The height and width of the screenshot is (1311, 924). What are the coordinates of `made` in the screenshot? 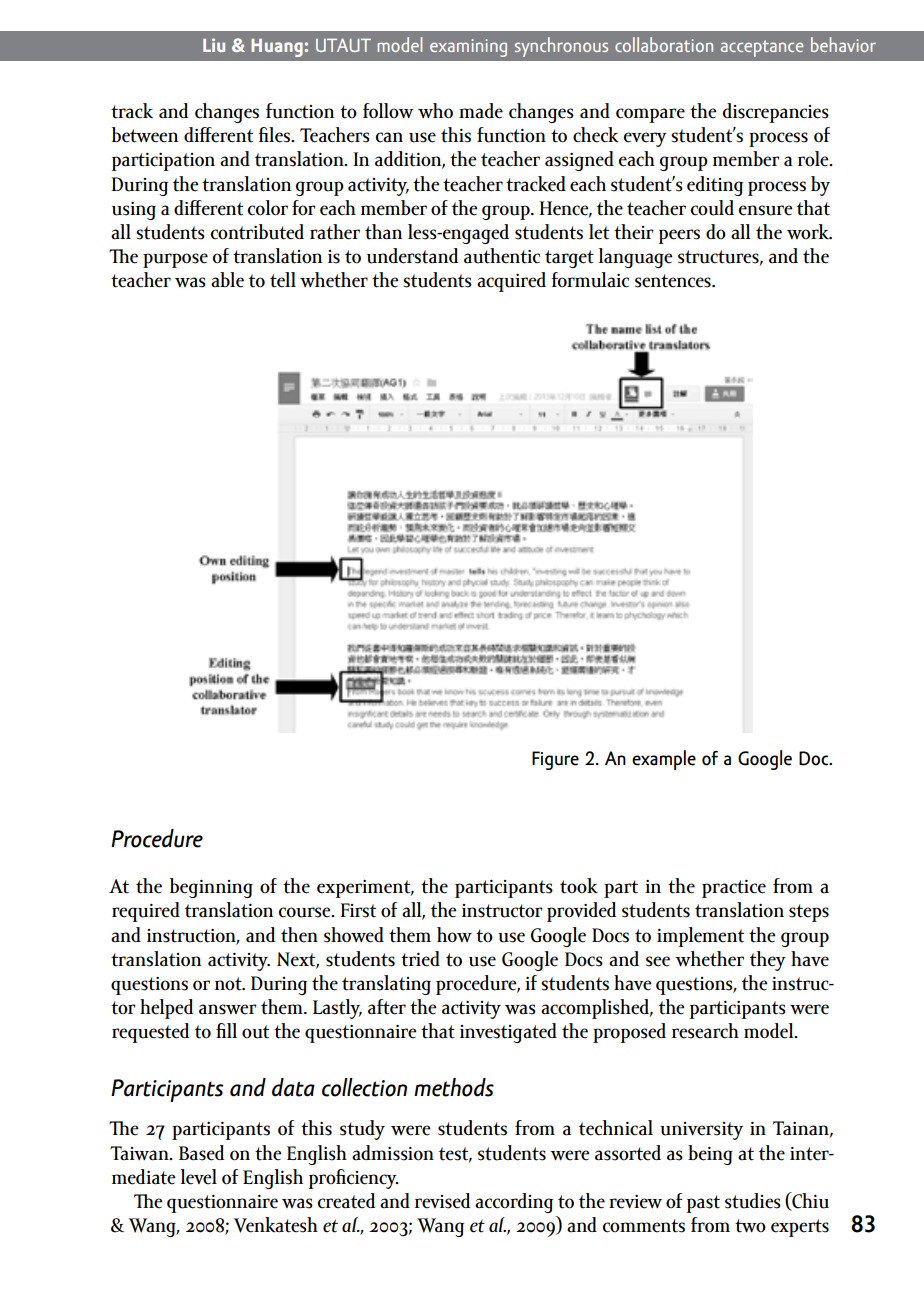 It's located at (481, 111).
